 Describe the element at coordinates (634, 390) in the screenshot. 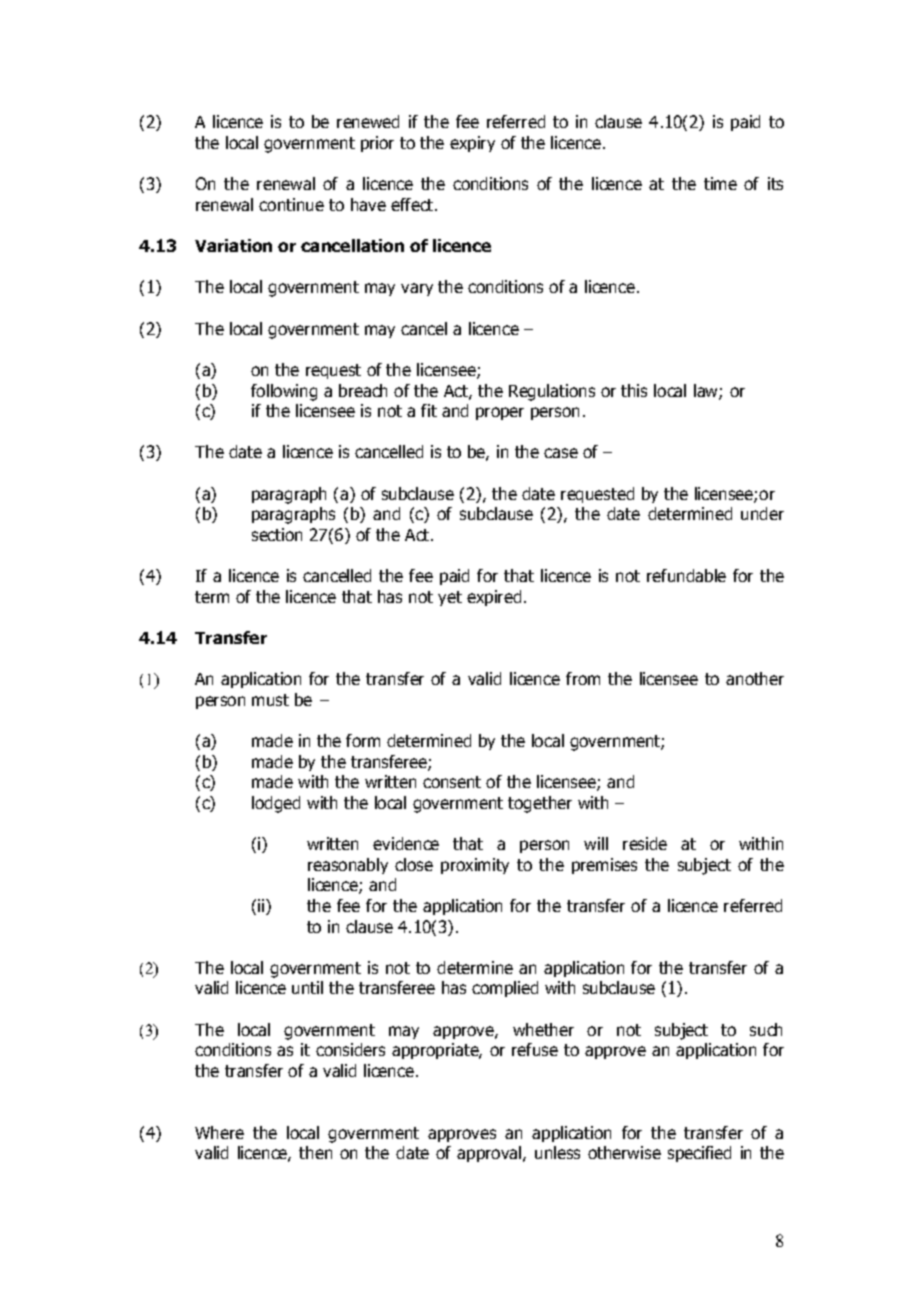

I see `this` at that location.
